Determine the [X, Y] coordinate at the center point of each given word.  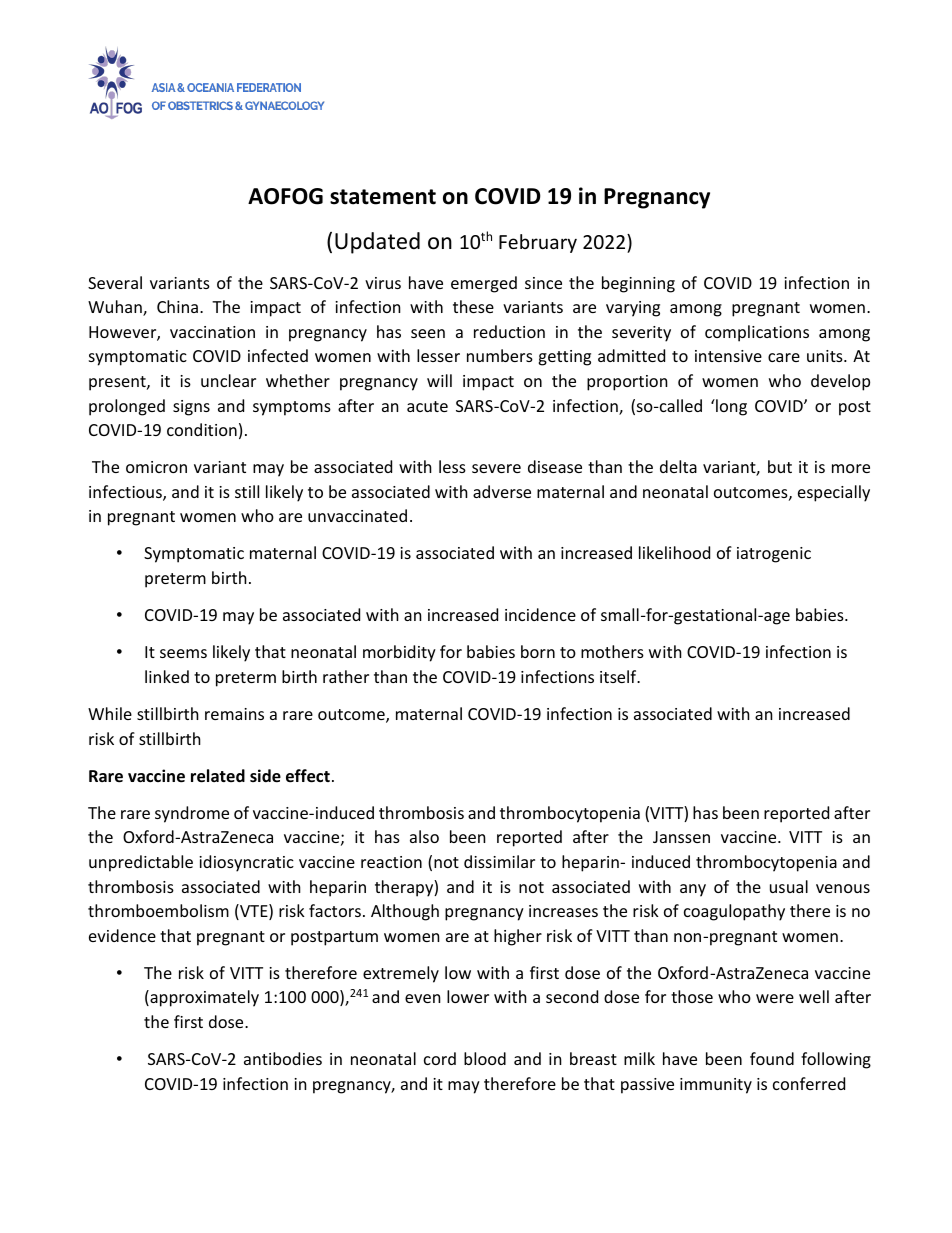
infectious [126, 493]
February [538, 243]
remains [234, 714]
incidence [540, 614]
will [439, 380]
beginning [638, 284]
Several [115, 282]
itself [619, 676]
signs [191, 408]
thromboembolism [158, 910]
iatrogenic [774, 555]
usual [789, 886]
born [538, 651]
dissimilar [499, 861]
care [784, 357]
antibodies [283, 1058]
